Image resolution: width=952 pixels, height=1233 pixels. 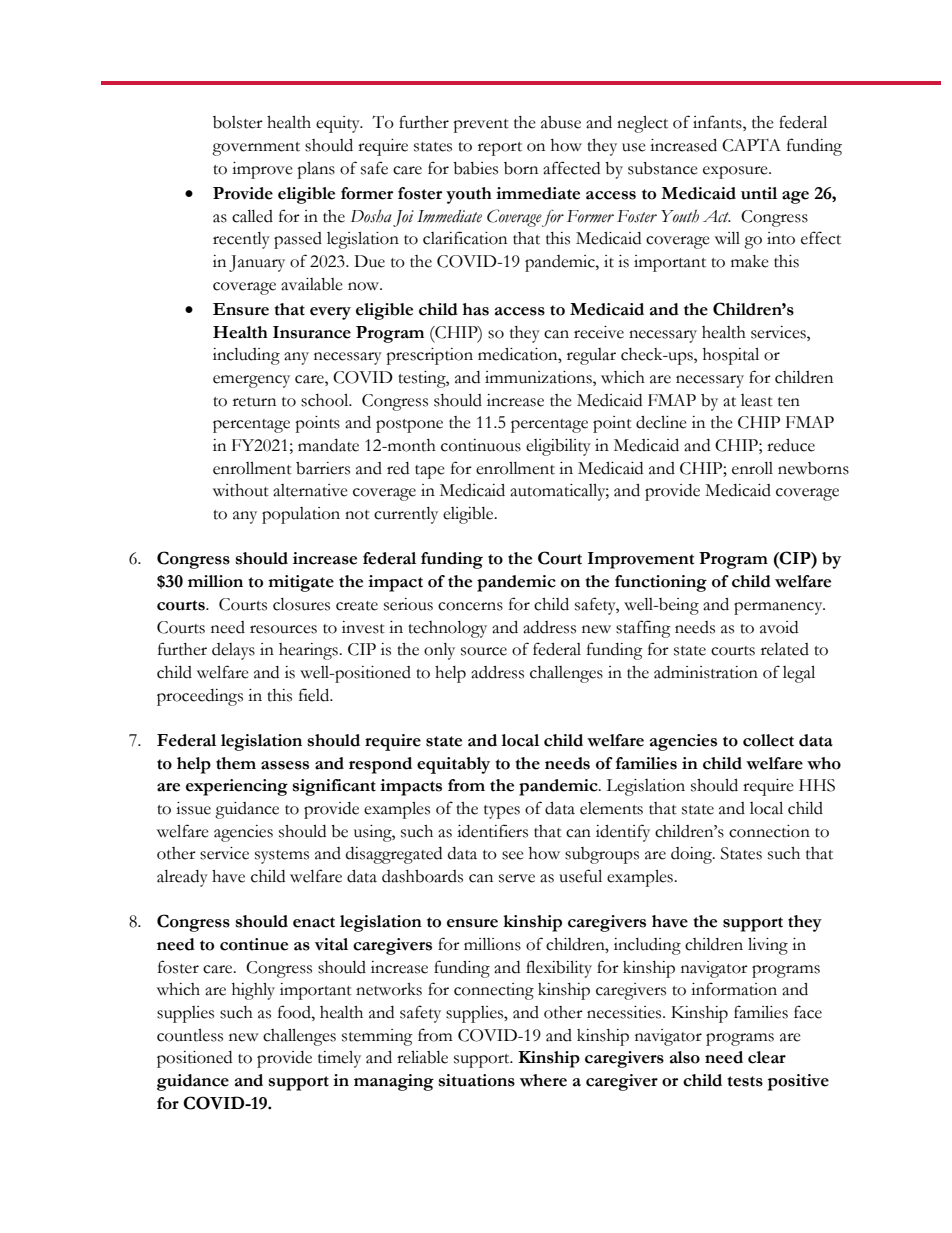 I want to click on government, so click(x=256, y=149).
